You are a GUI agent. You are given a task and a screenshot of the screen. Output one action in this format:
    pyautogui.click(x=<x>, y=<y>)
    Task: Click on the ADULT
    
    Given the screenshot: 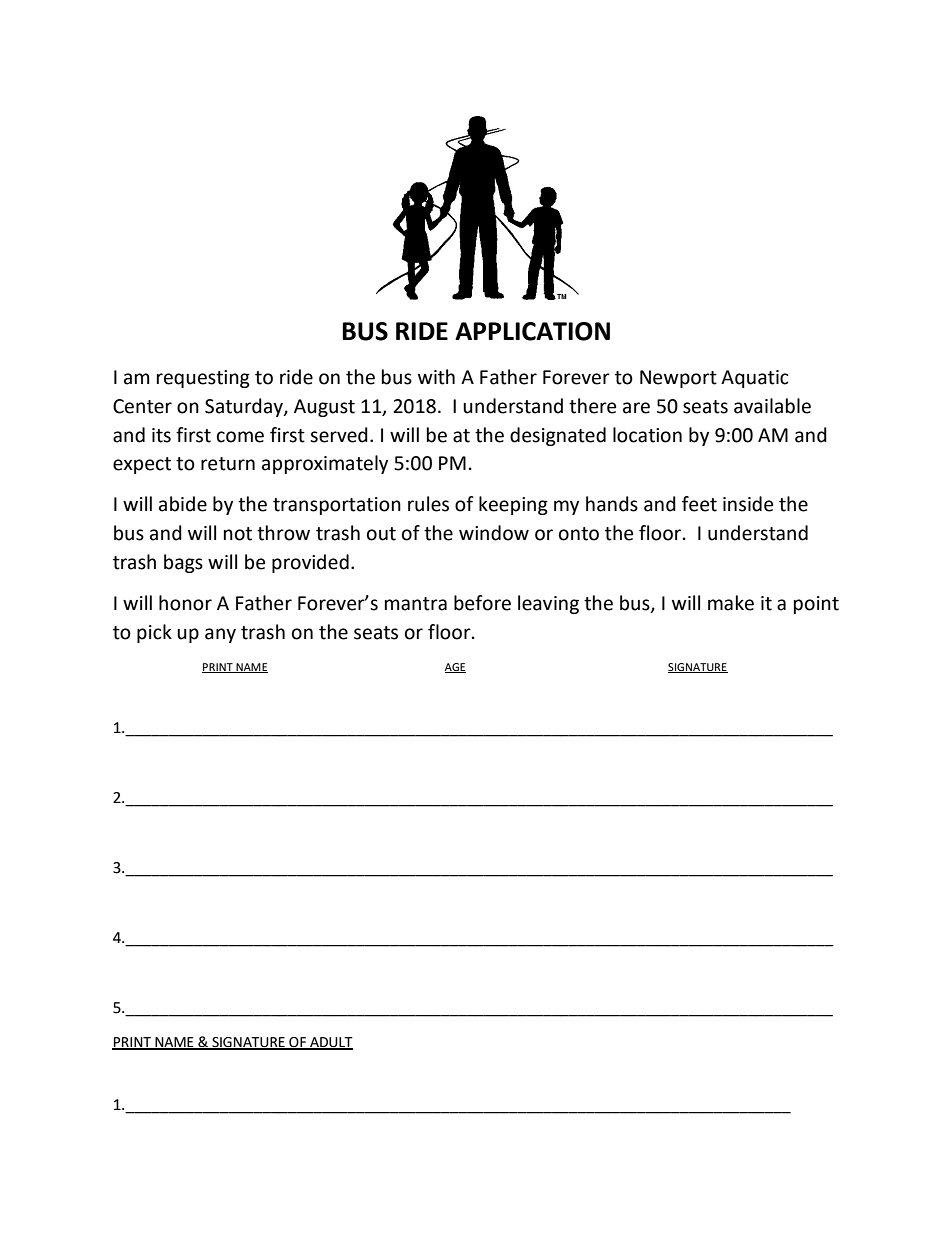 What is the action you would take?
    pyautogui.click(x=330, y=1043)
